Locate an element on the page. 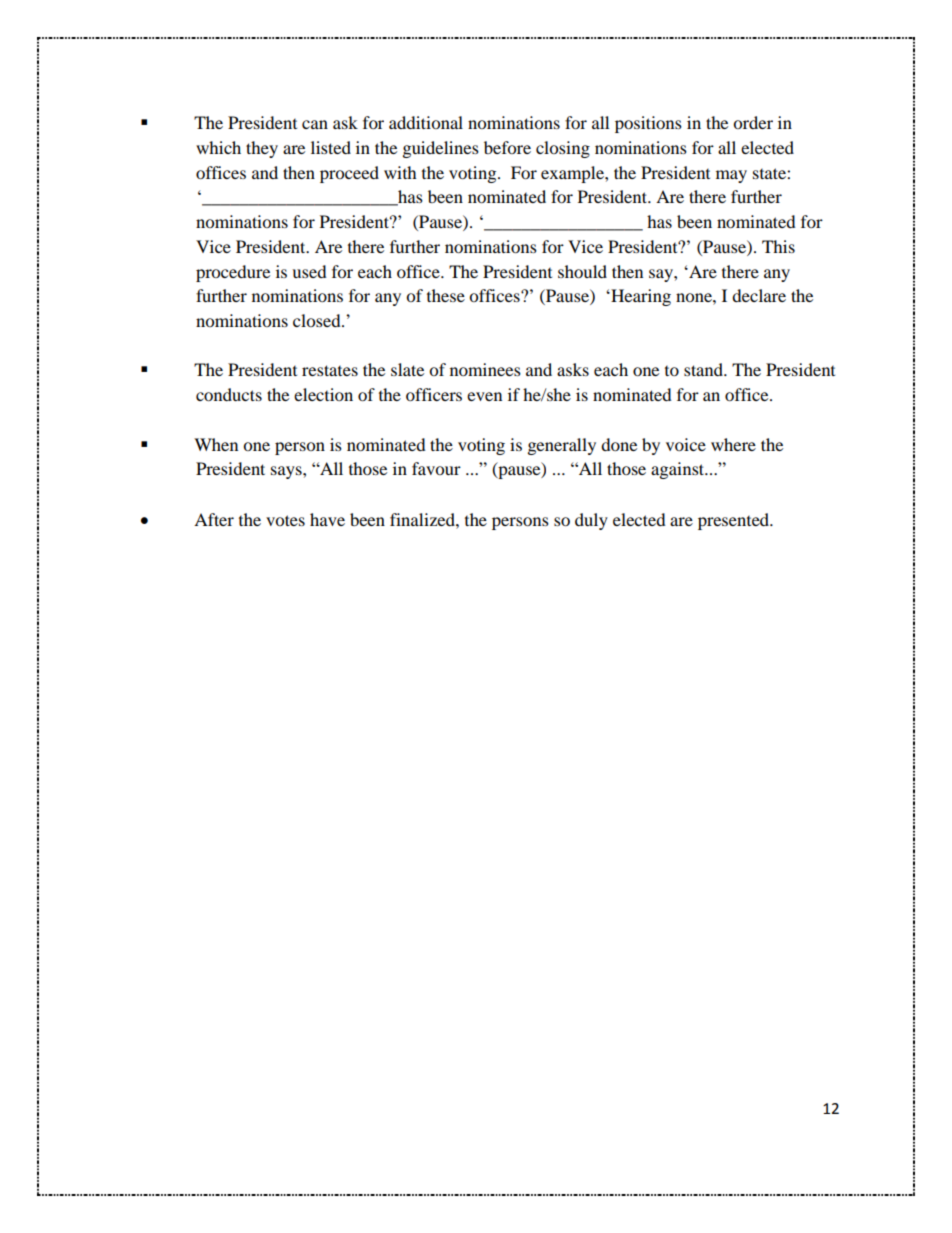 The width and height of the image is (952, 1233). should is located at coordinates (582, 271).
